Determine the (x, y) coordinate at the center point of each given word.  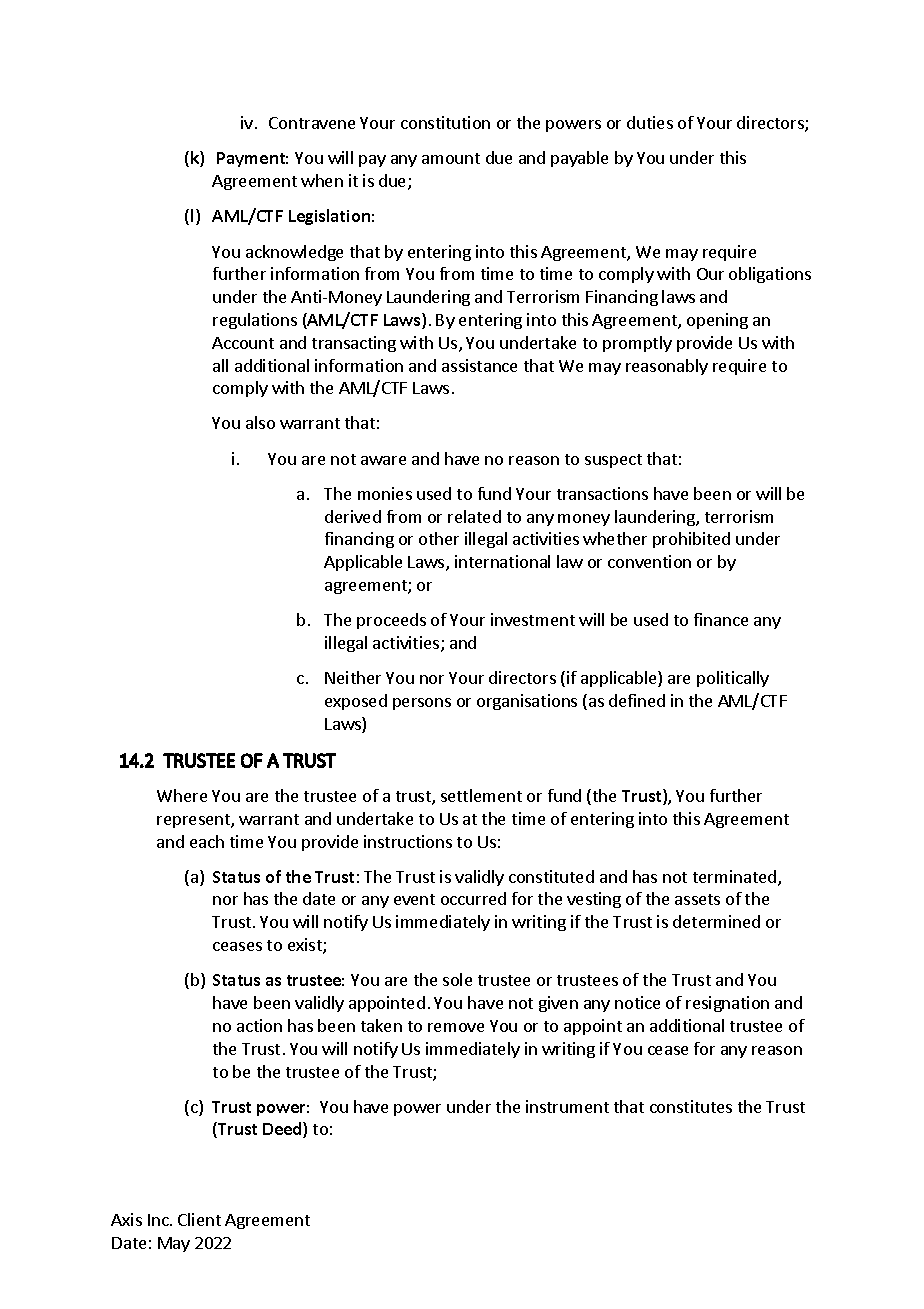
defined (637, 700)
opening (717, 321)
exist (306, 946)
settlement (481, 795)
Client (199, 1219)
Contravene (312, 123)
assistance (479, 365)
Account (243, 343)
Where (182, 795)
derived (353, 516)
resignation (727, 1004)
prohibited (691, 540)
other (439, 538)
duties (650, 122)
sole (457, 979)
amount (451, 158)
